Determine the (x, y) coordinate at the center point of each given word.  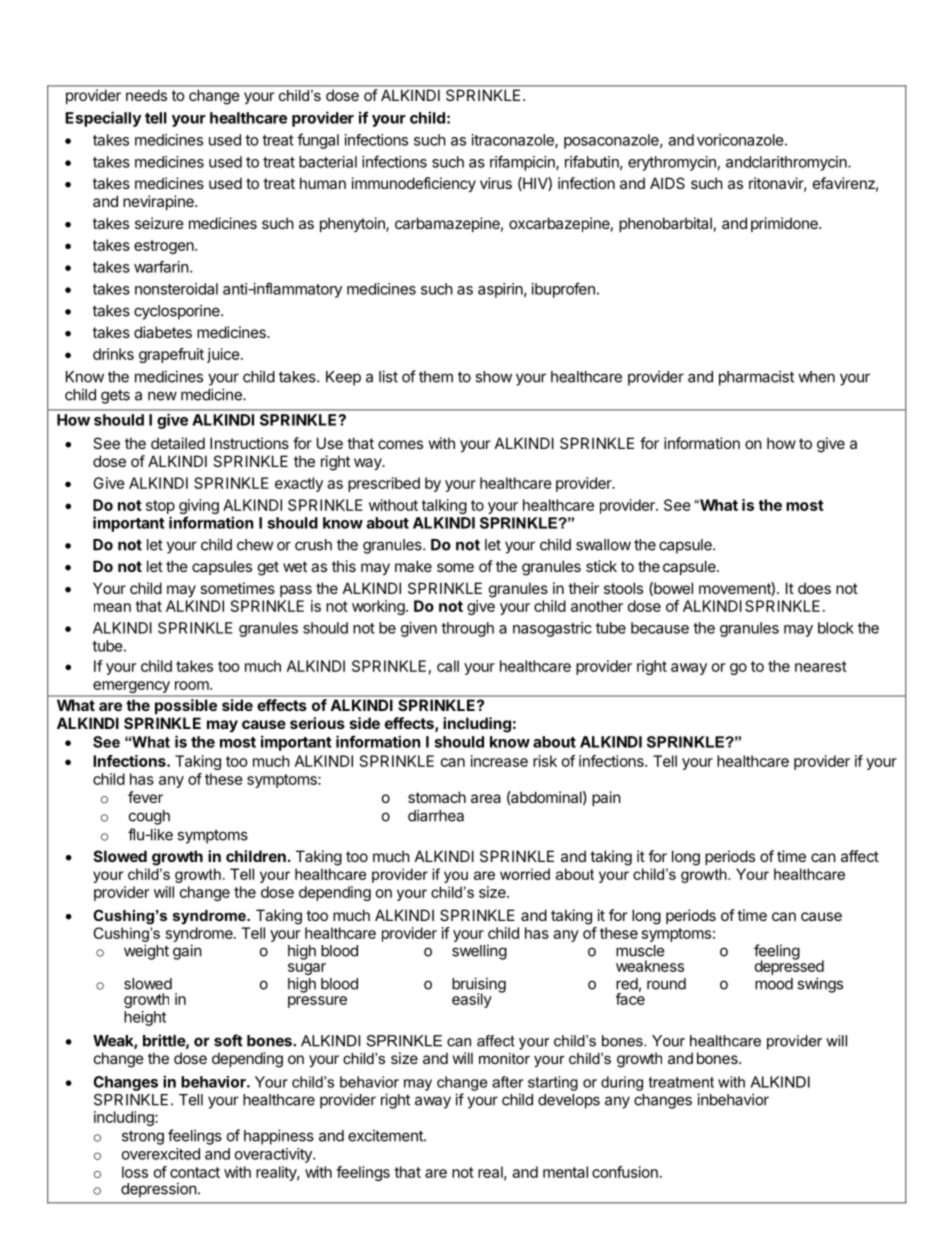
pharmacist (756, 378)
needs (146, 95)
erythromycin (672, 163)
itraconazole (514, 141)
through (467, 629)
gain (187, 952)
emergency (131, 688)
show (493, 377)
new (162, 396)
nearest (821, 666)
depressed (789, 966)
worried (525, 874)
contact (195, 1172)
